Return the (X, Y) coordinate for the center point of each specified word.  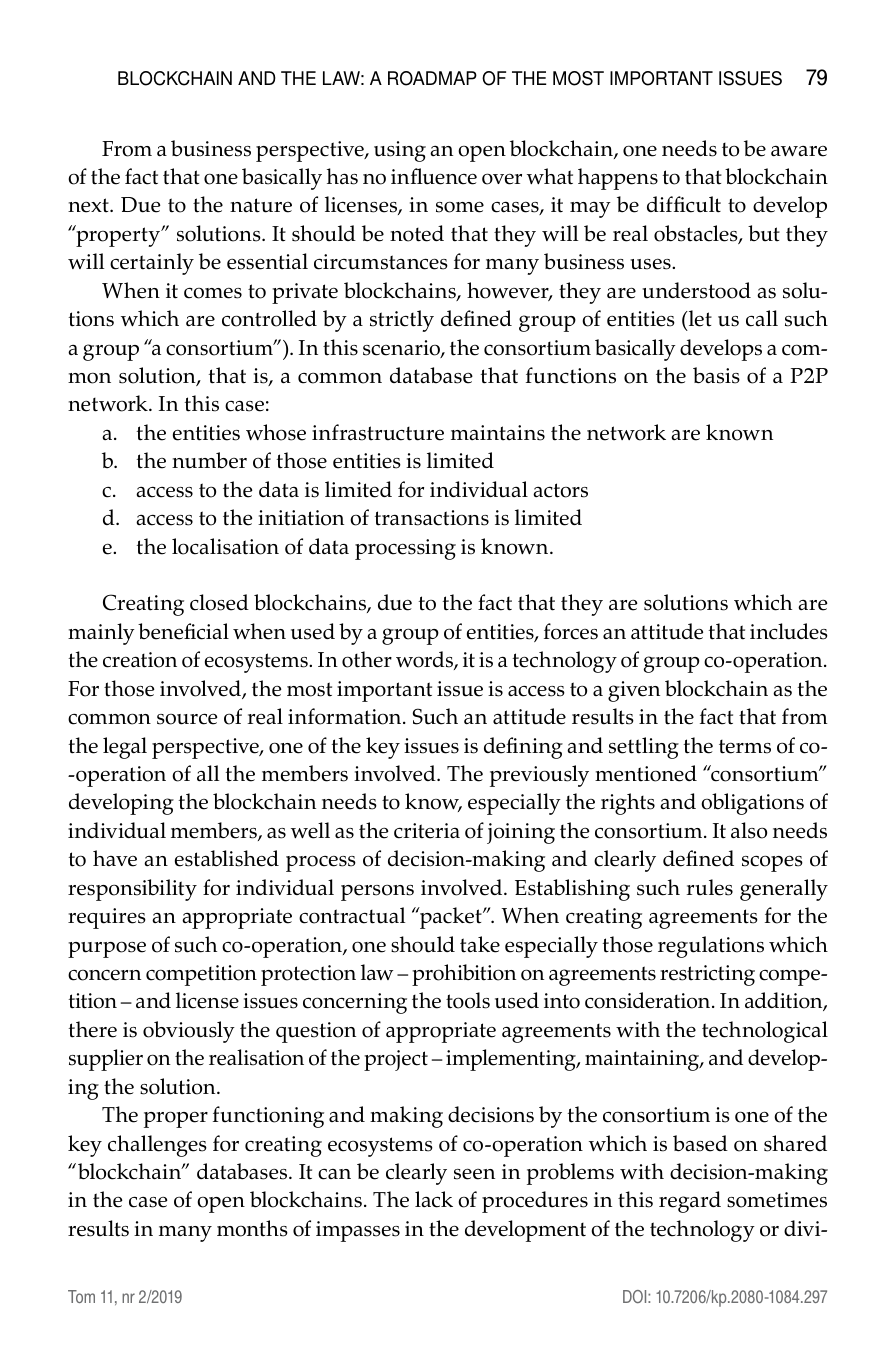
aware (799, 151)
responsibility (132, 890)
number (209, 460)
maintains (498, 433)
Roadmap (432, 78)
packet (451, 918)
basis (716, 375)
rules (709, 887)
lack (434, 1199)
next (89, 205)
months (252, 1228)
